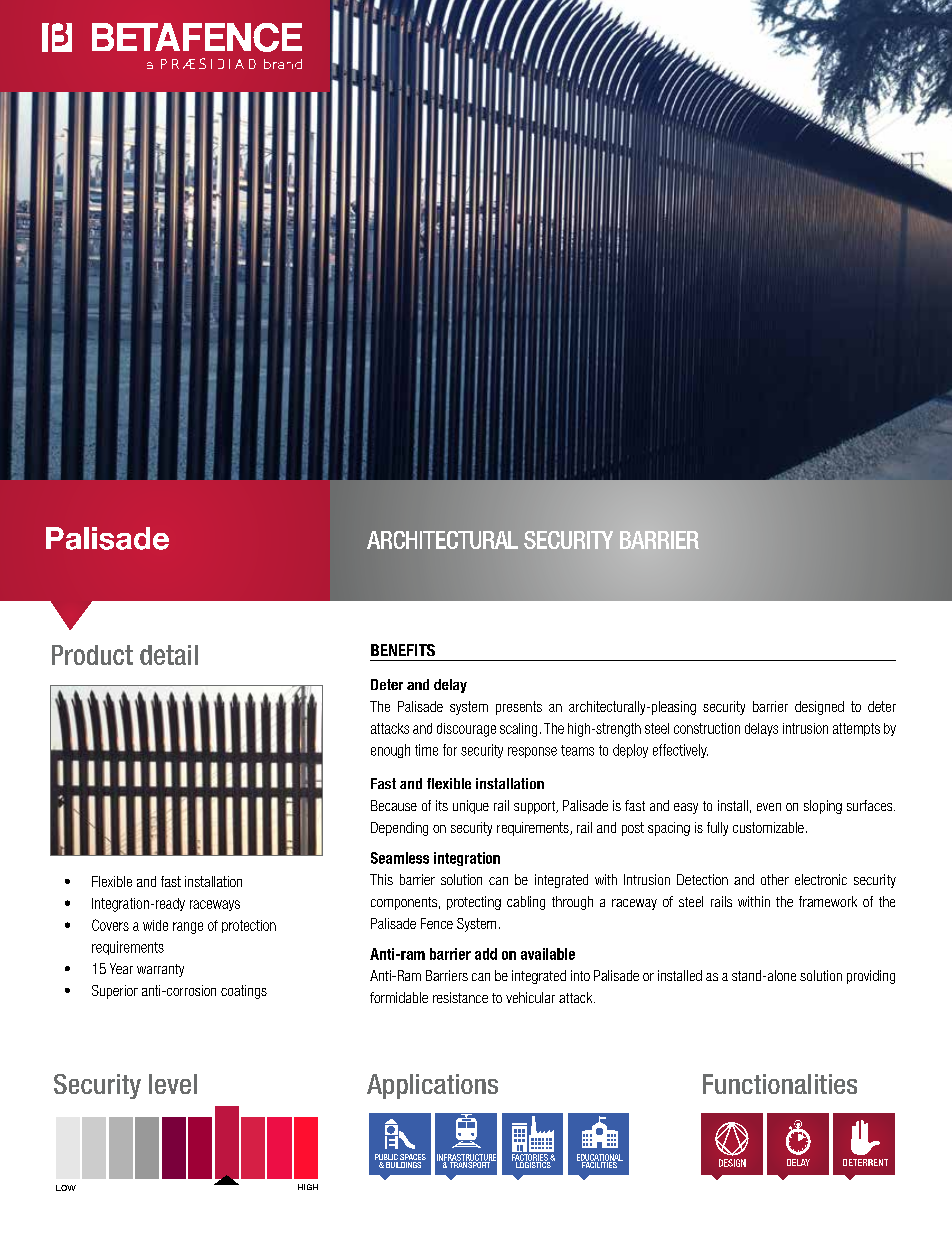 This screenshot has width=952, height=1233. I want to click on LOW, so click(66, 1188).
